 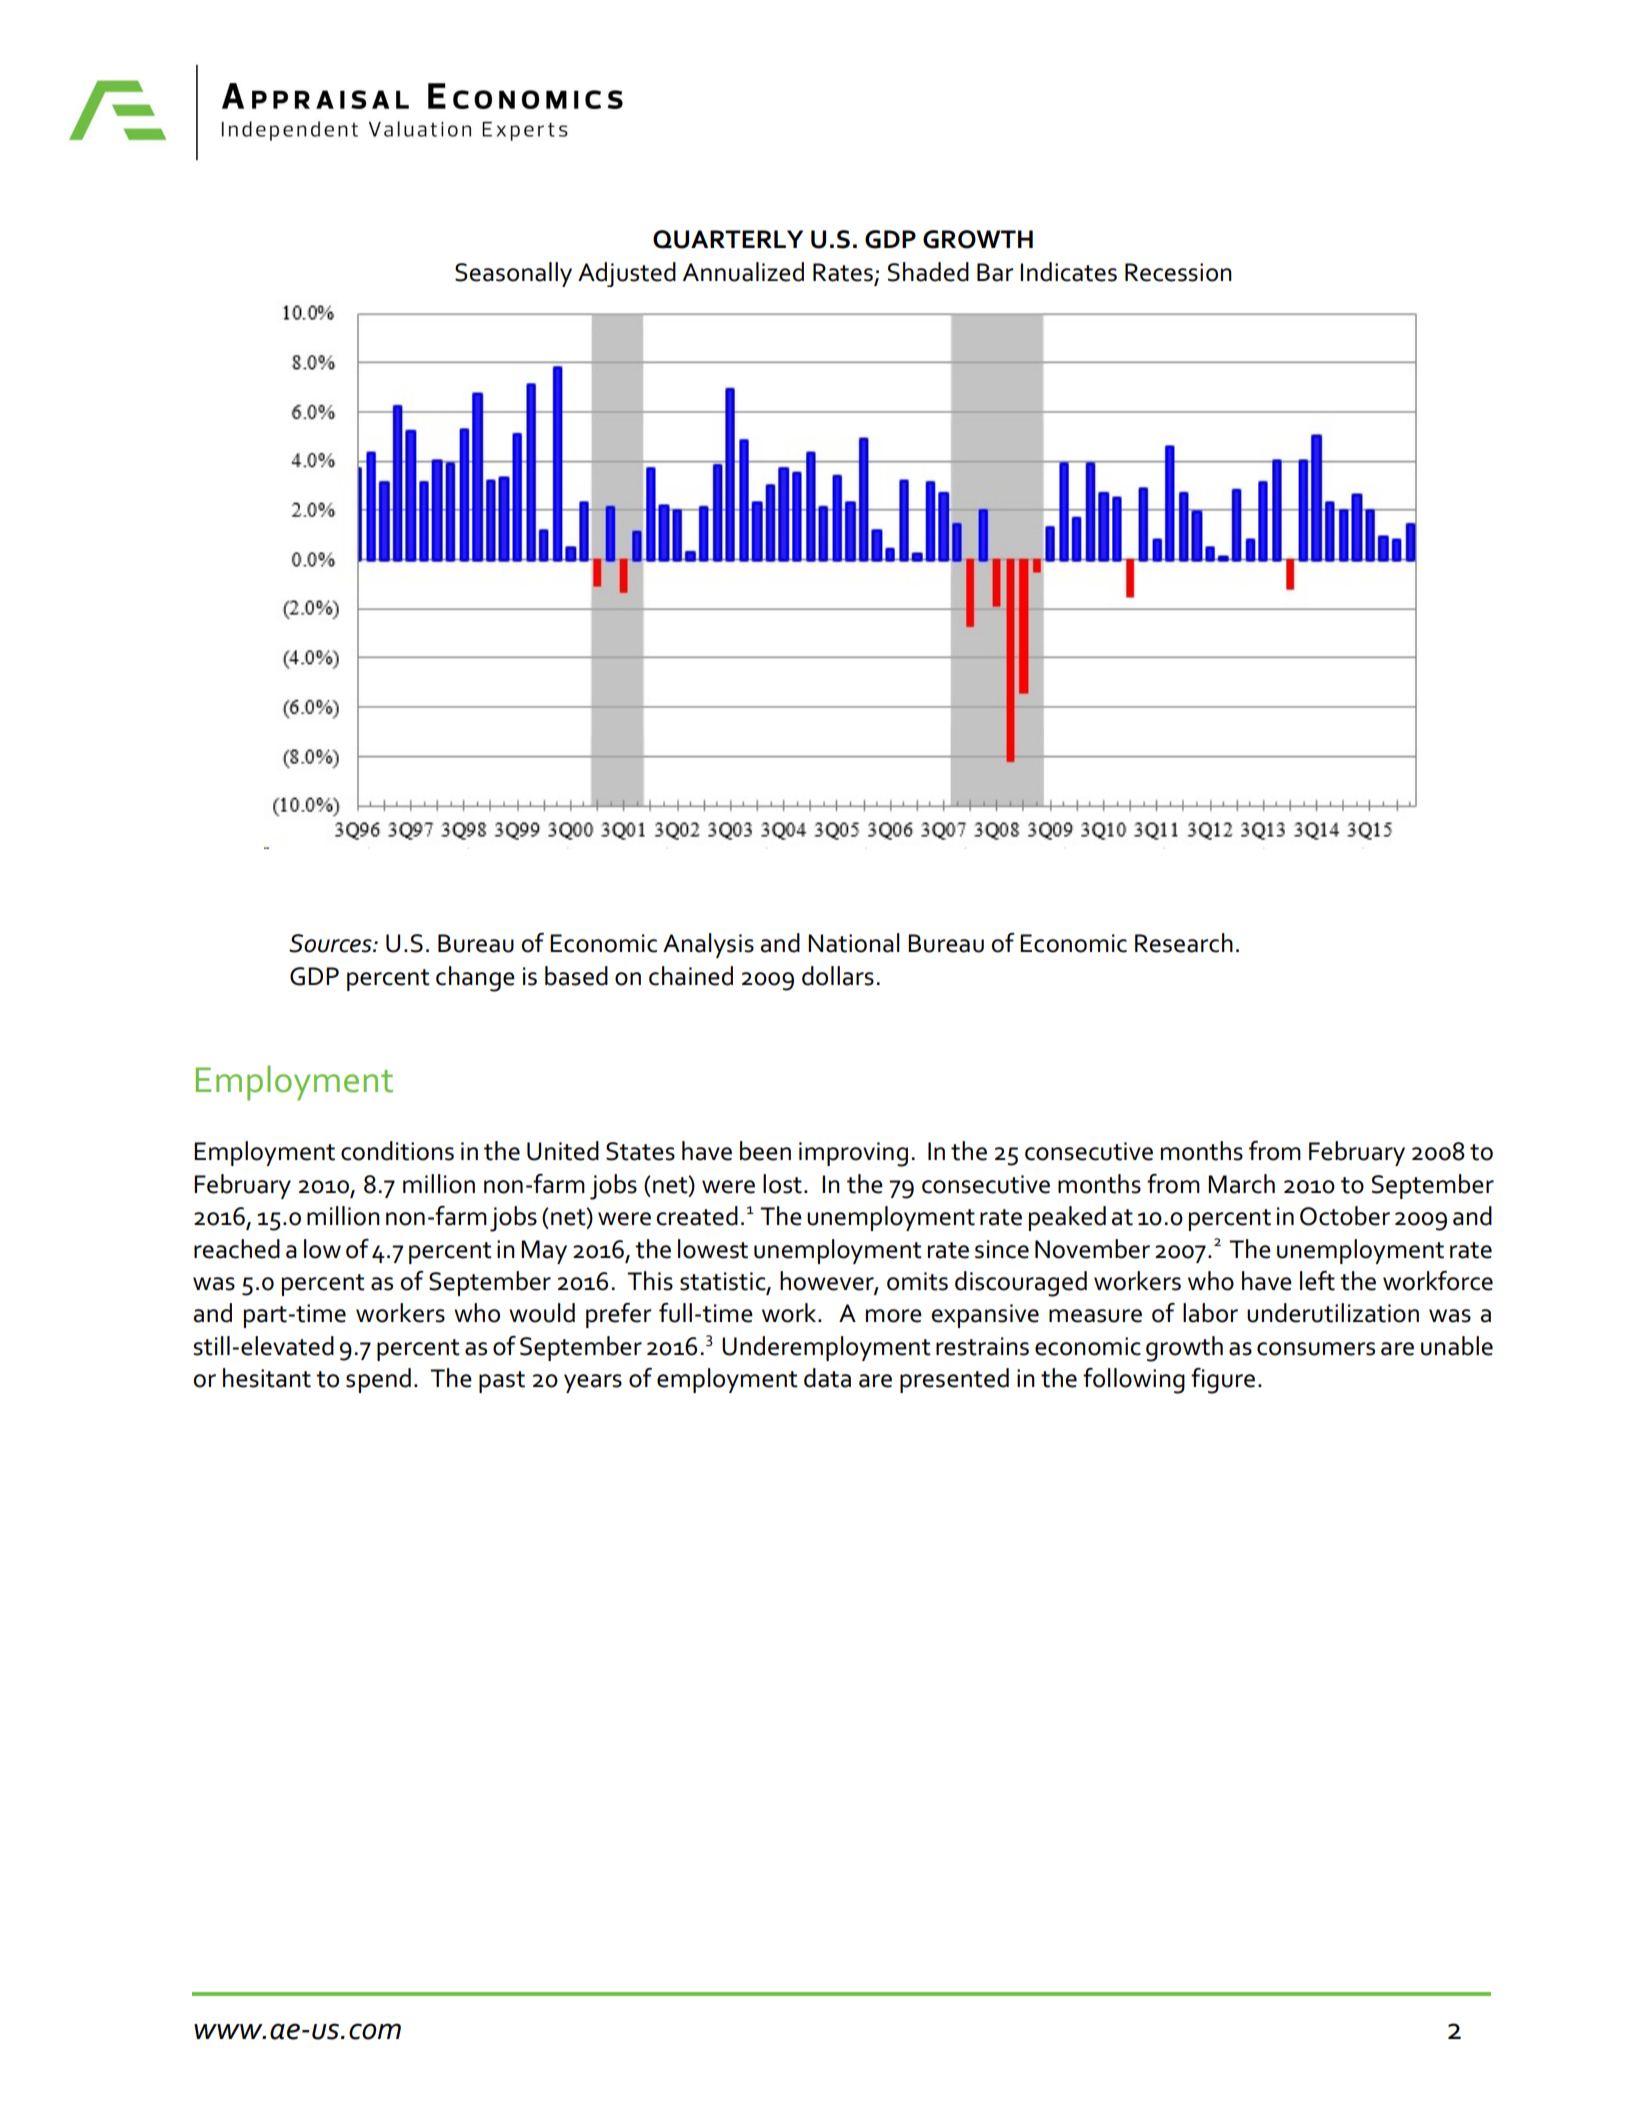 What do you see at coordinates (331, 943) in the screenshot?
I see `Sources` at bounding box center [331, 943].
